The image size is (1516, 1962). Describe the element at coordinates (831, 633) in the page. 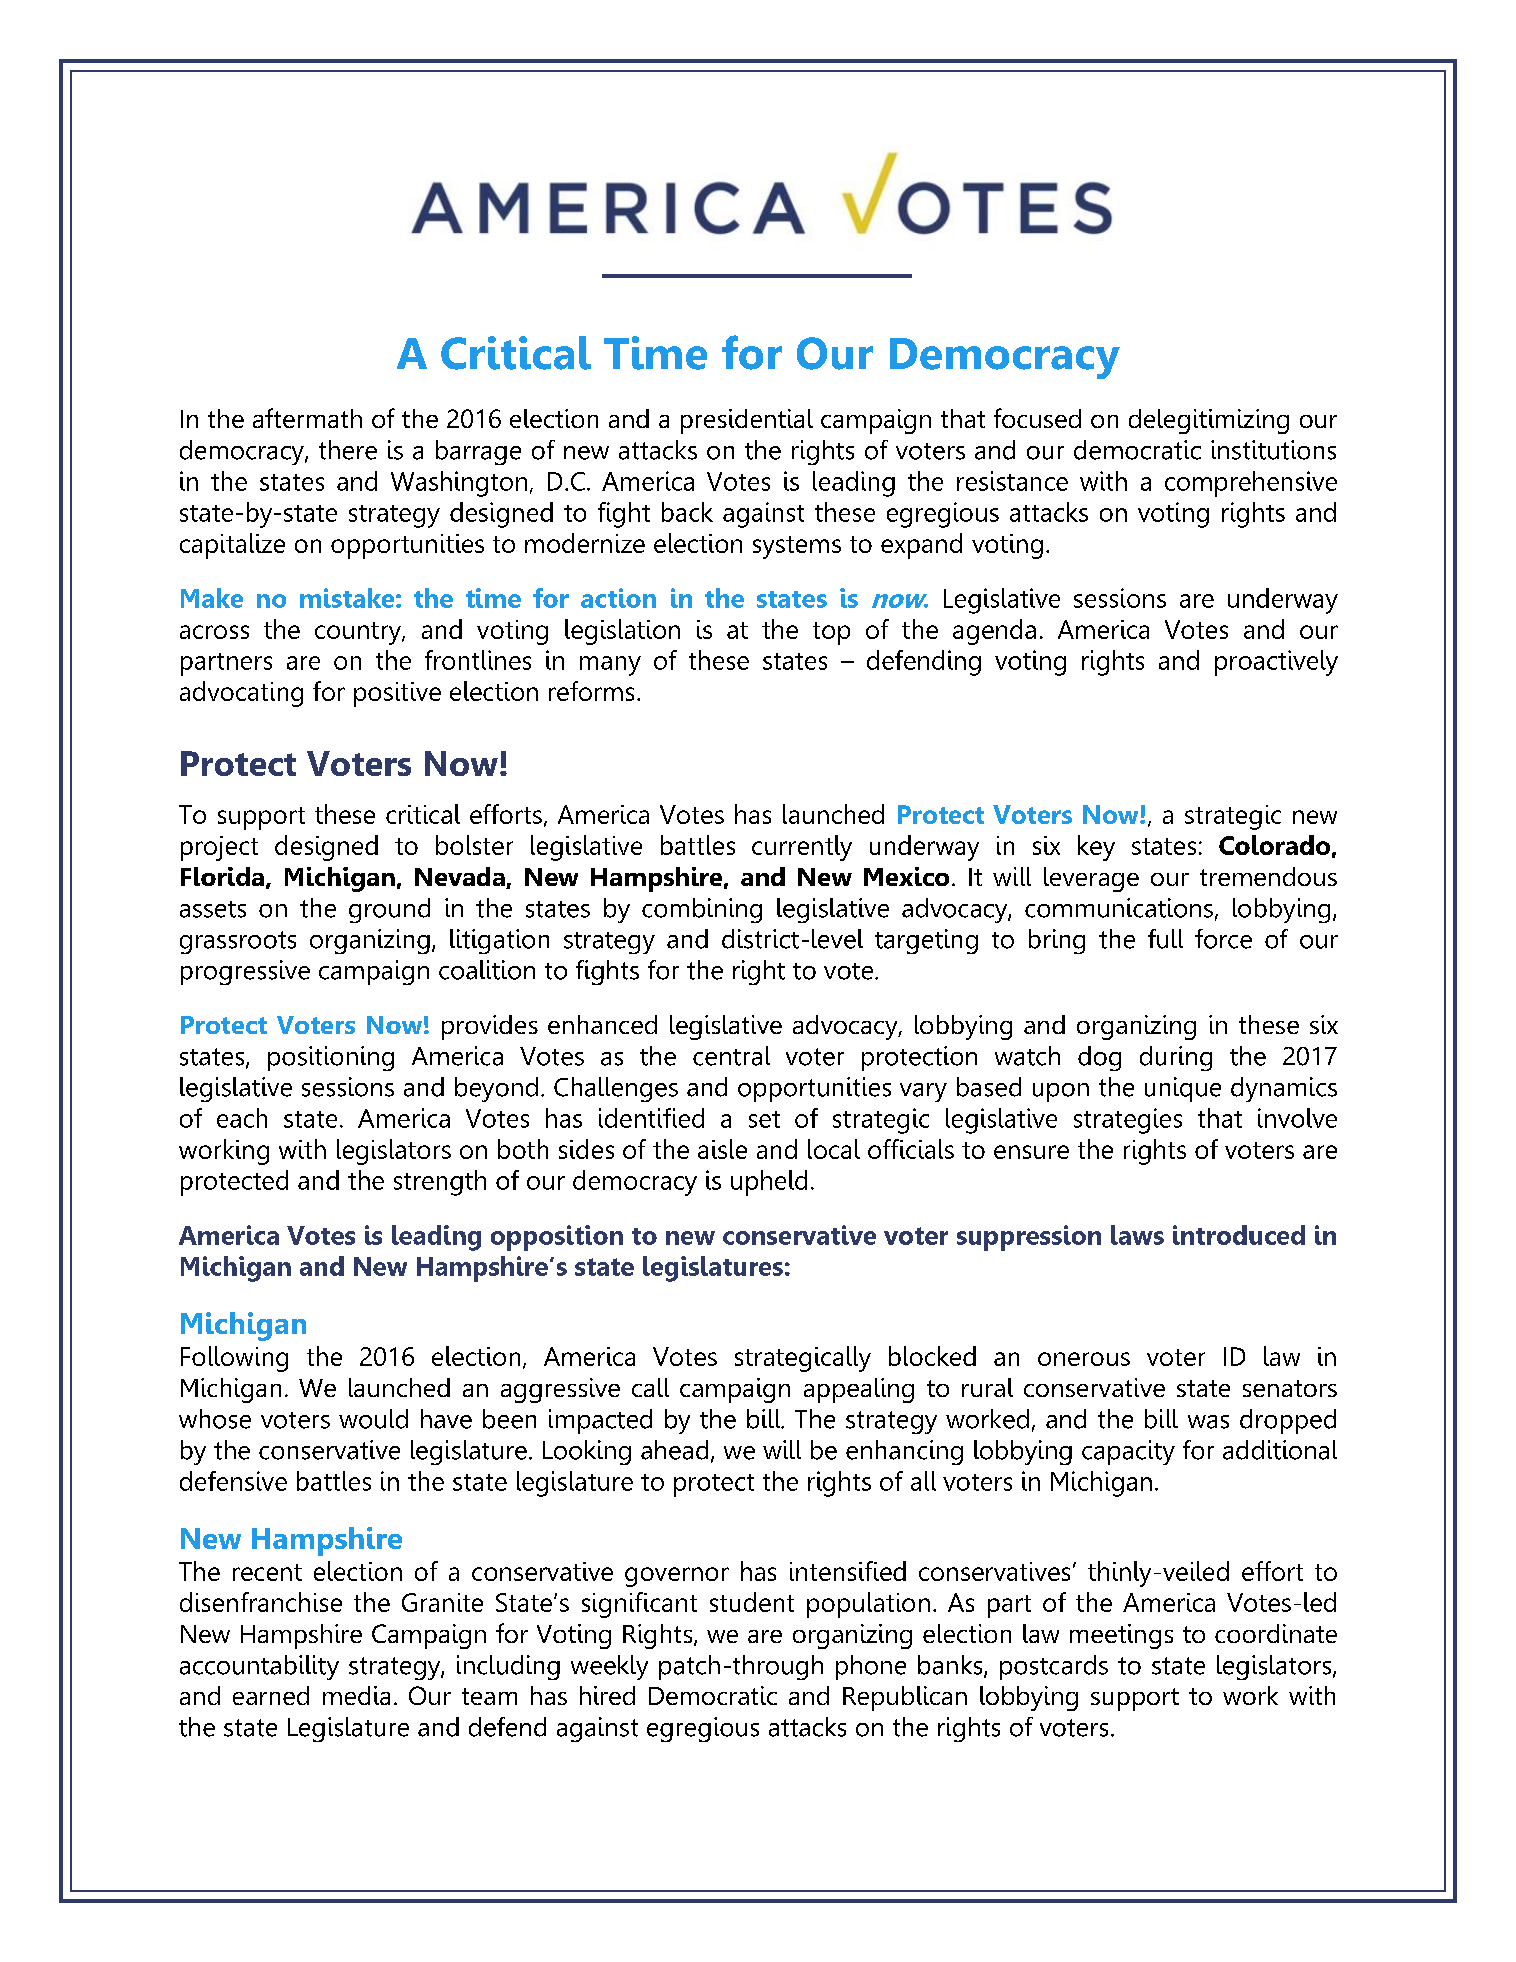

I see `top` at that location.
